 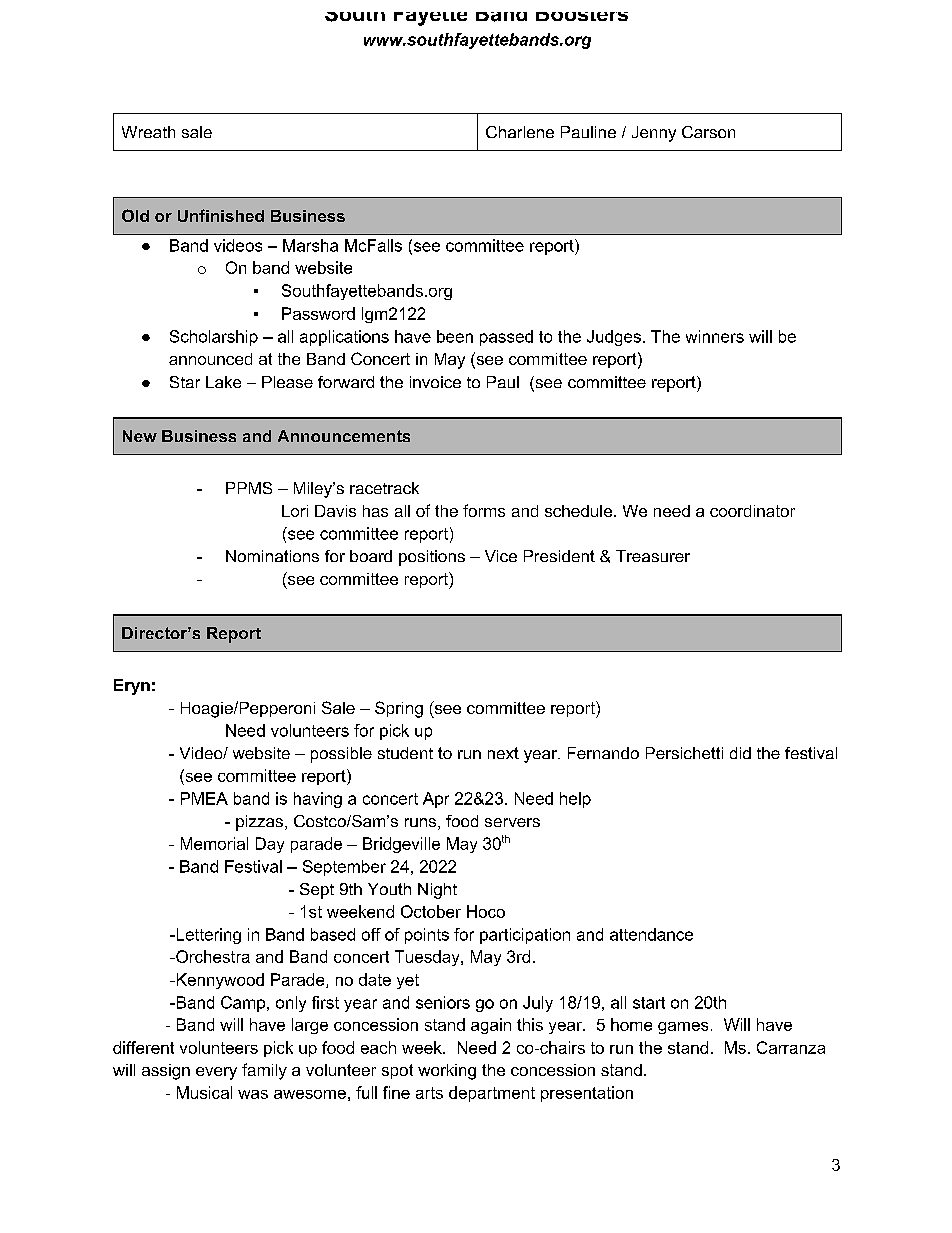 I want to click on Jenny, so click(x=654, y=134).
